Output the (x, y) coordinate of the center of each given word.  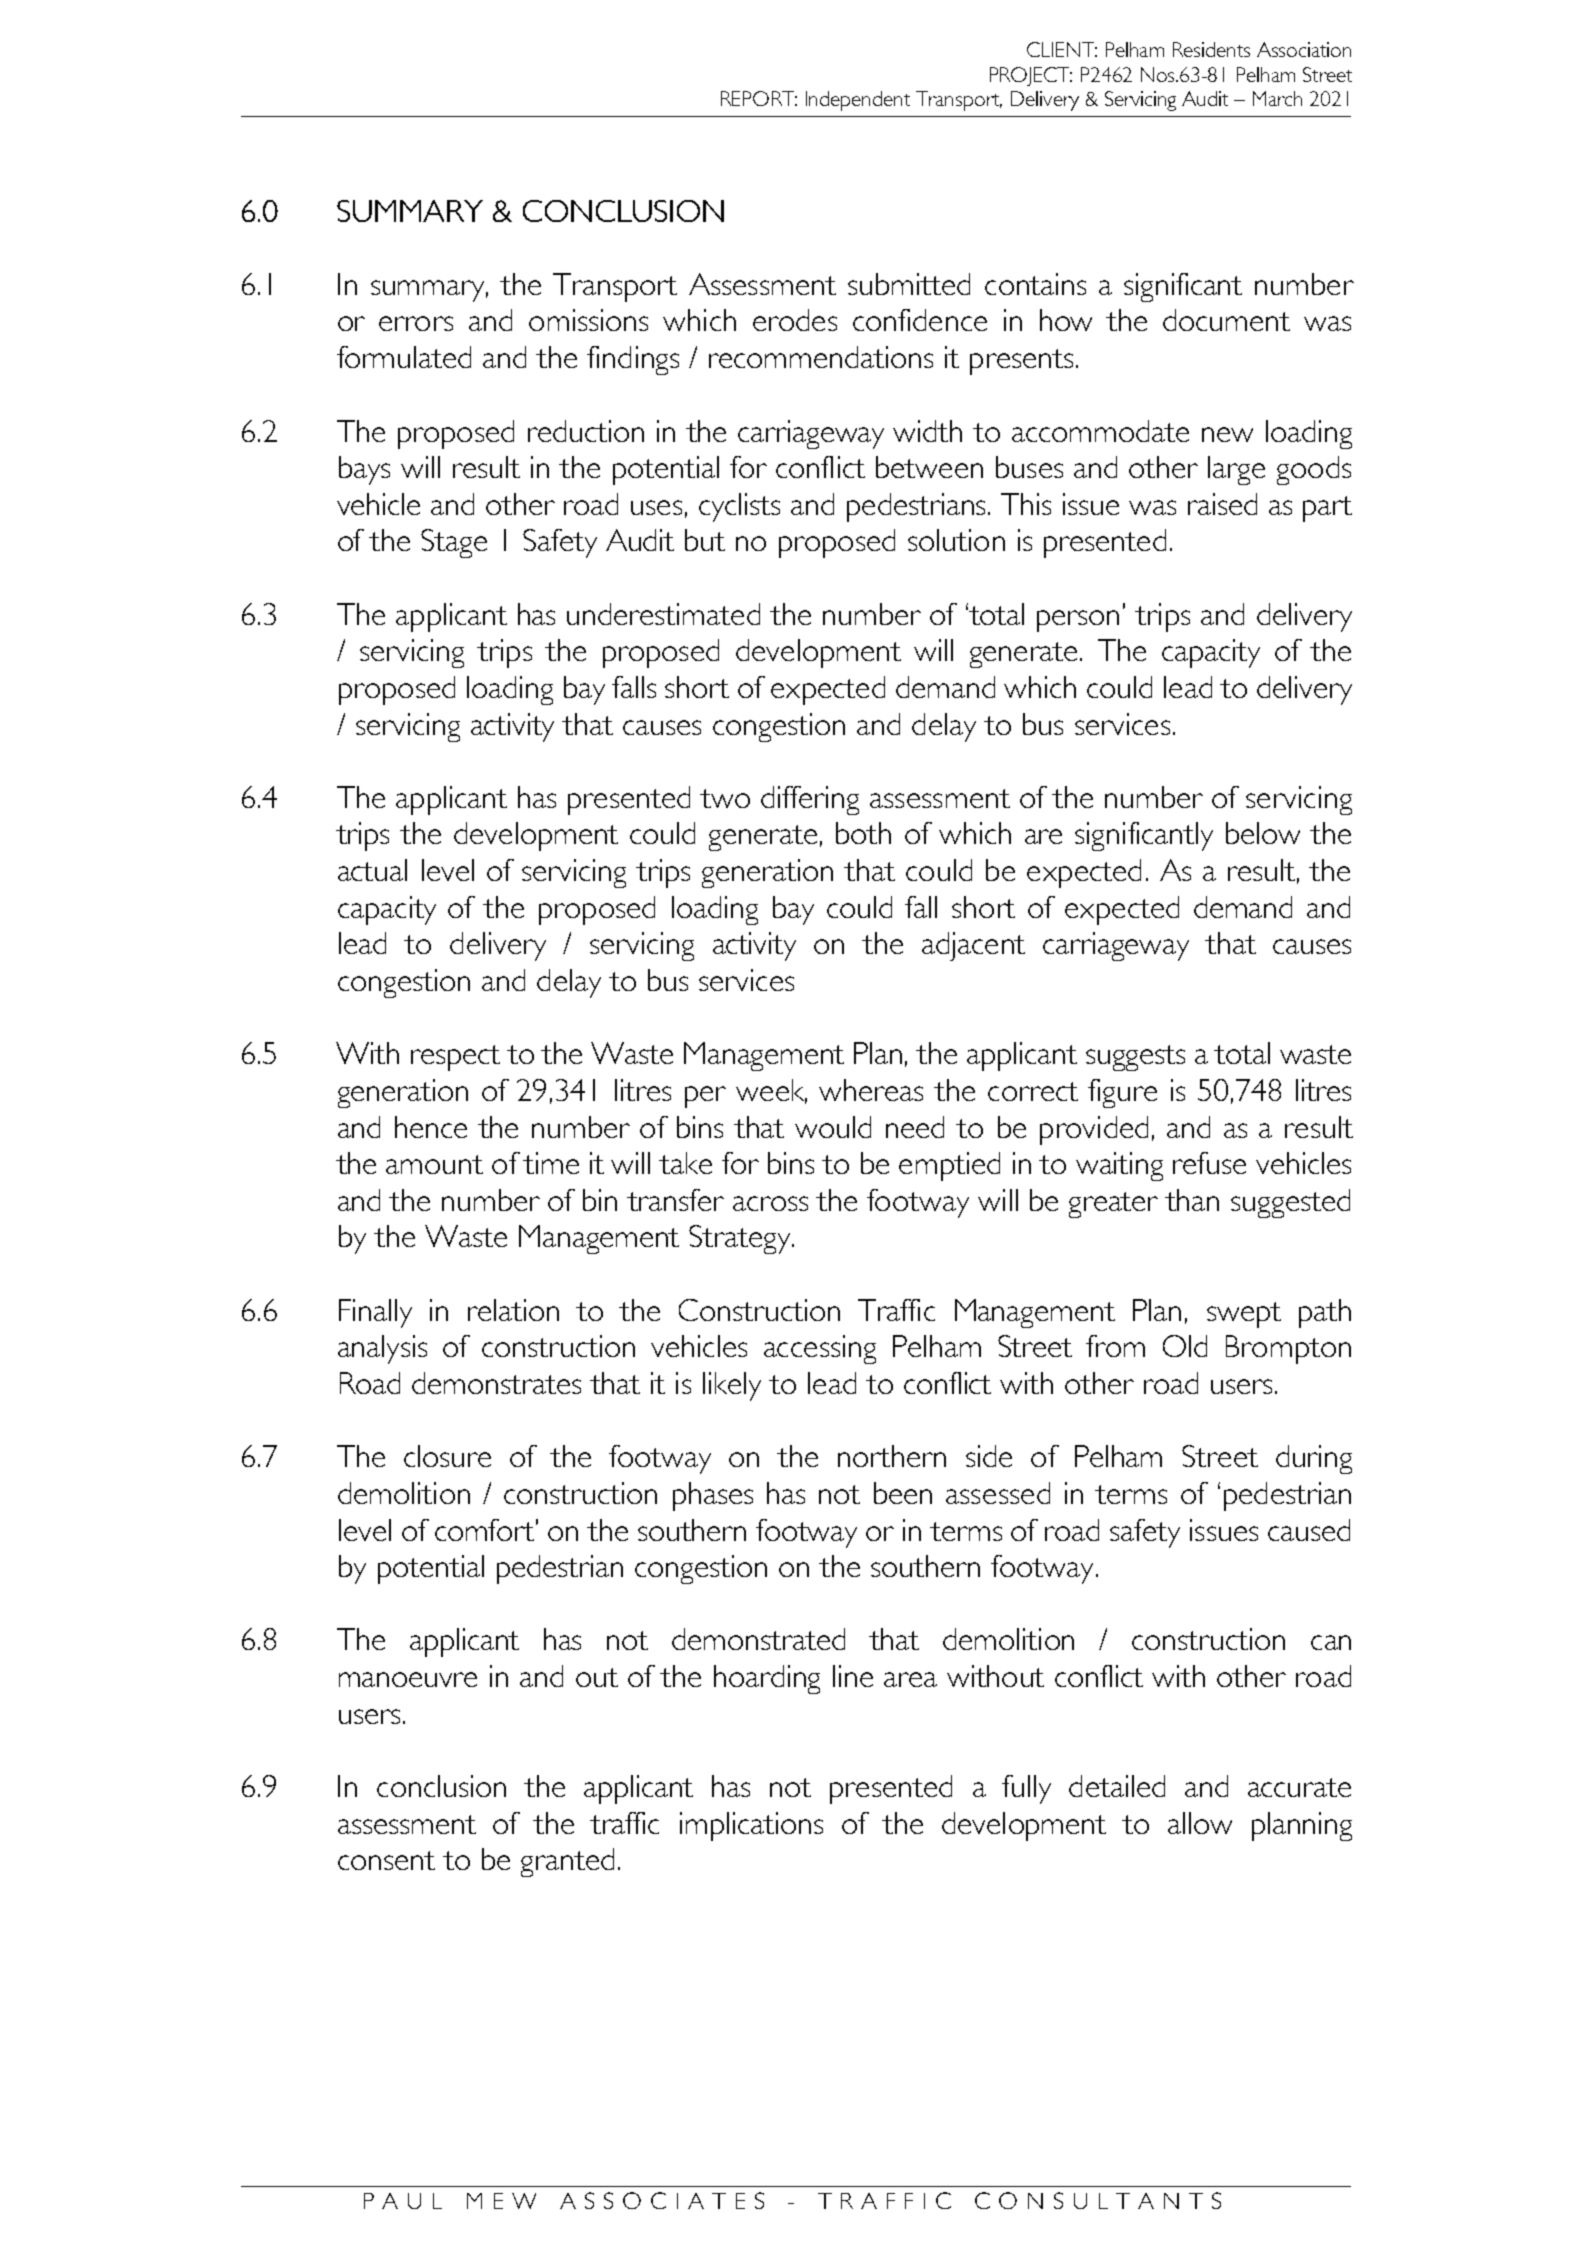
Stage (454, 543)
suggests (1135, 1058)
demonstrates (496, 1383)
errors (416, 323)
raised (1222, 504)
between (929, 467)
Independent (858, 101)
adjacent (973, 946)
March (1277, 98)
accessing (820, 1349)
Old (1185, 1346)
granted (567, 1862)
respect (455, 1058)
